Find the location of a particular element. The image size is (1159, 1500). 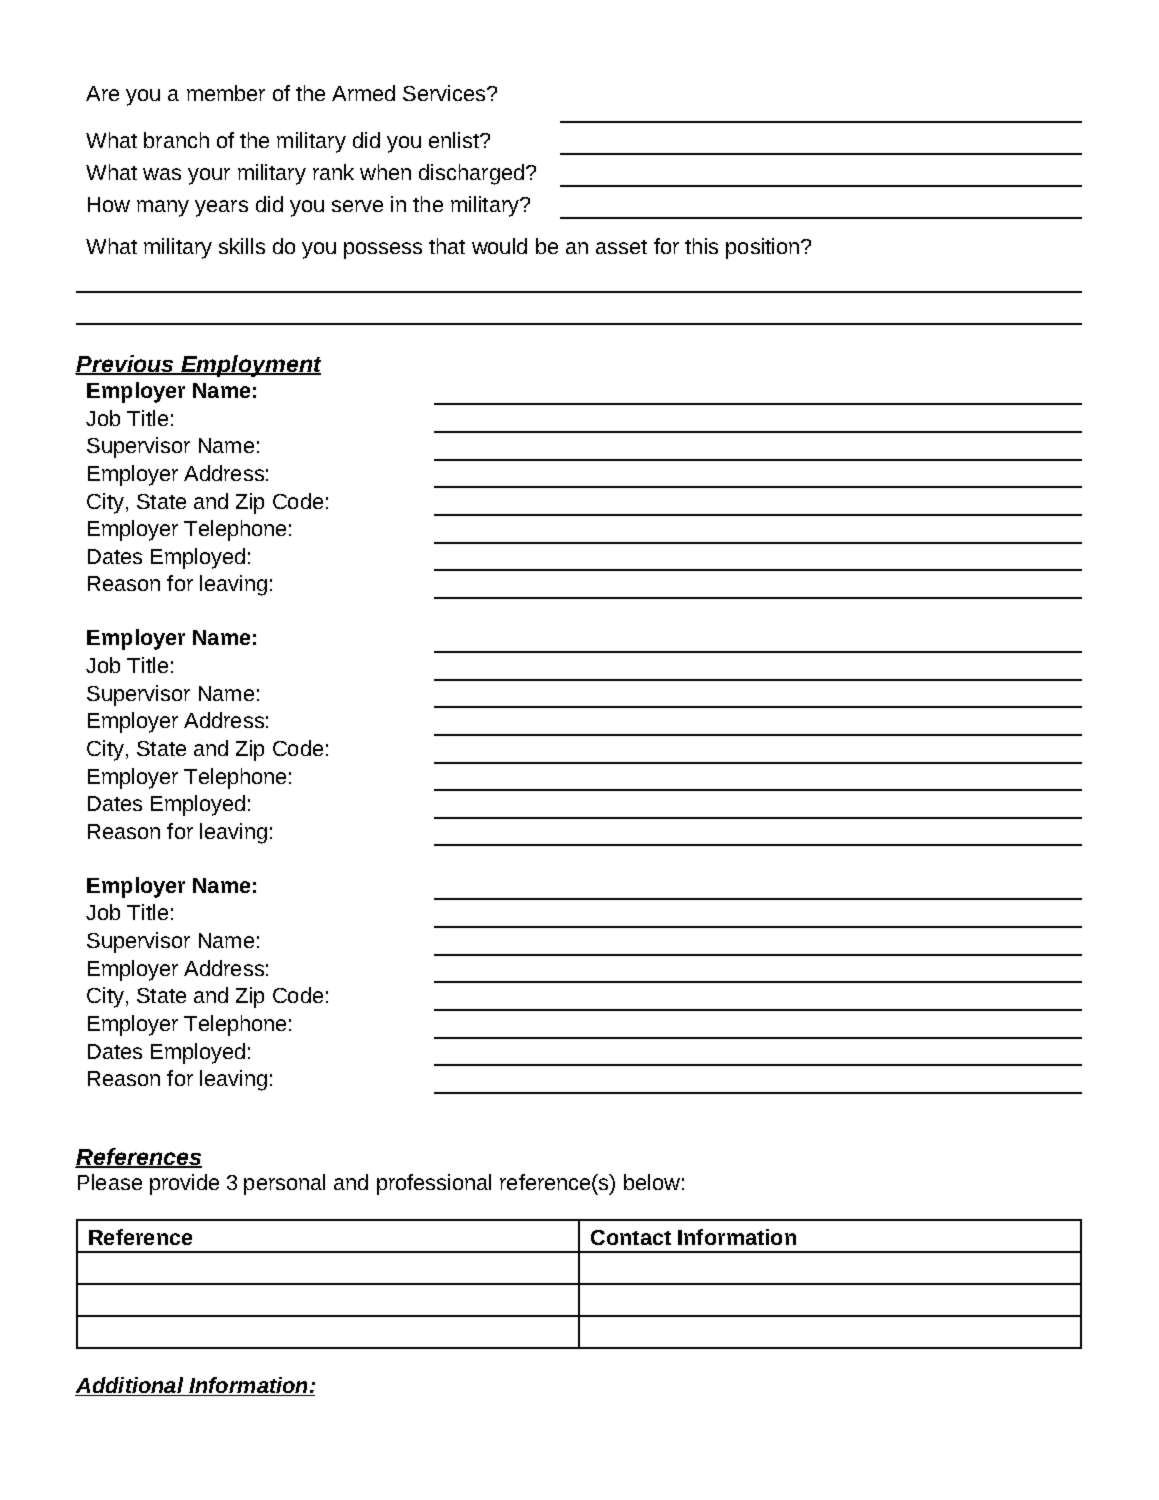

enlist is located at coordinates (455, 140).
